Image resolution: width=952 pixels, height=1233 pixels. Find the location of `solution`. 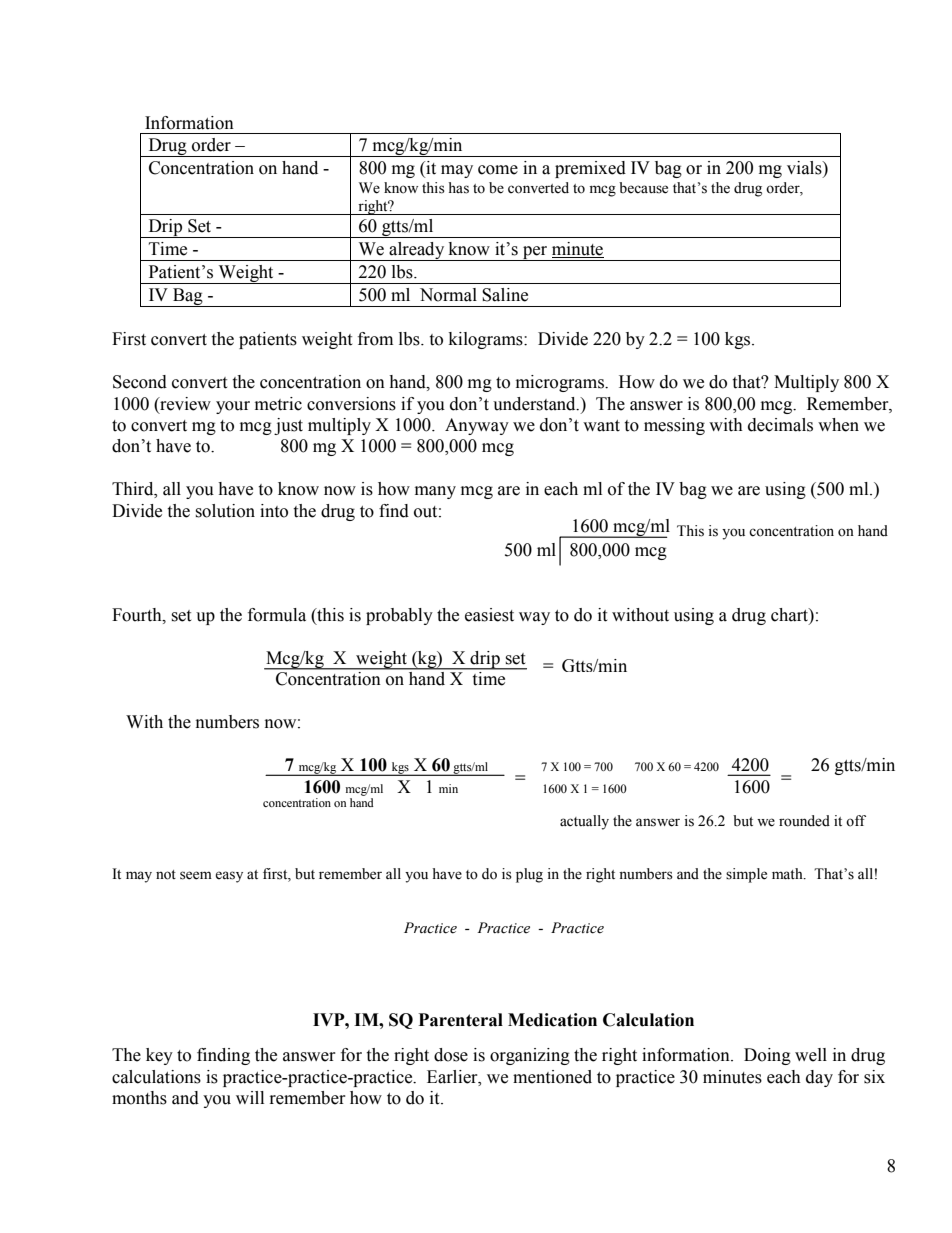

solution is located at coordinates (225, 511).
